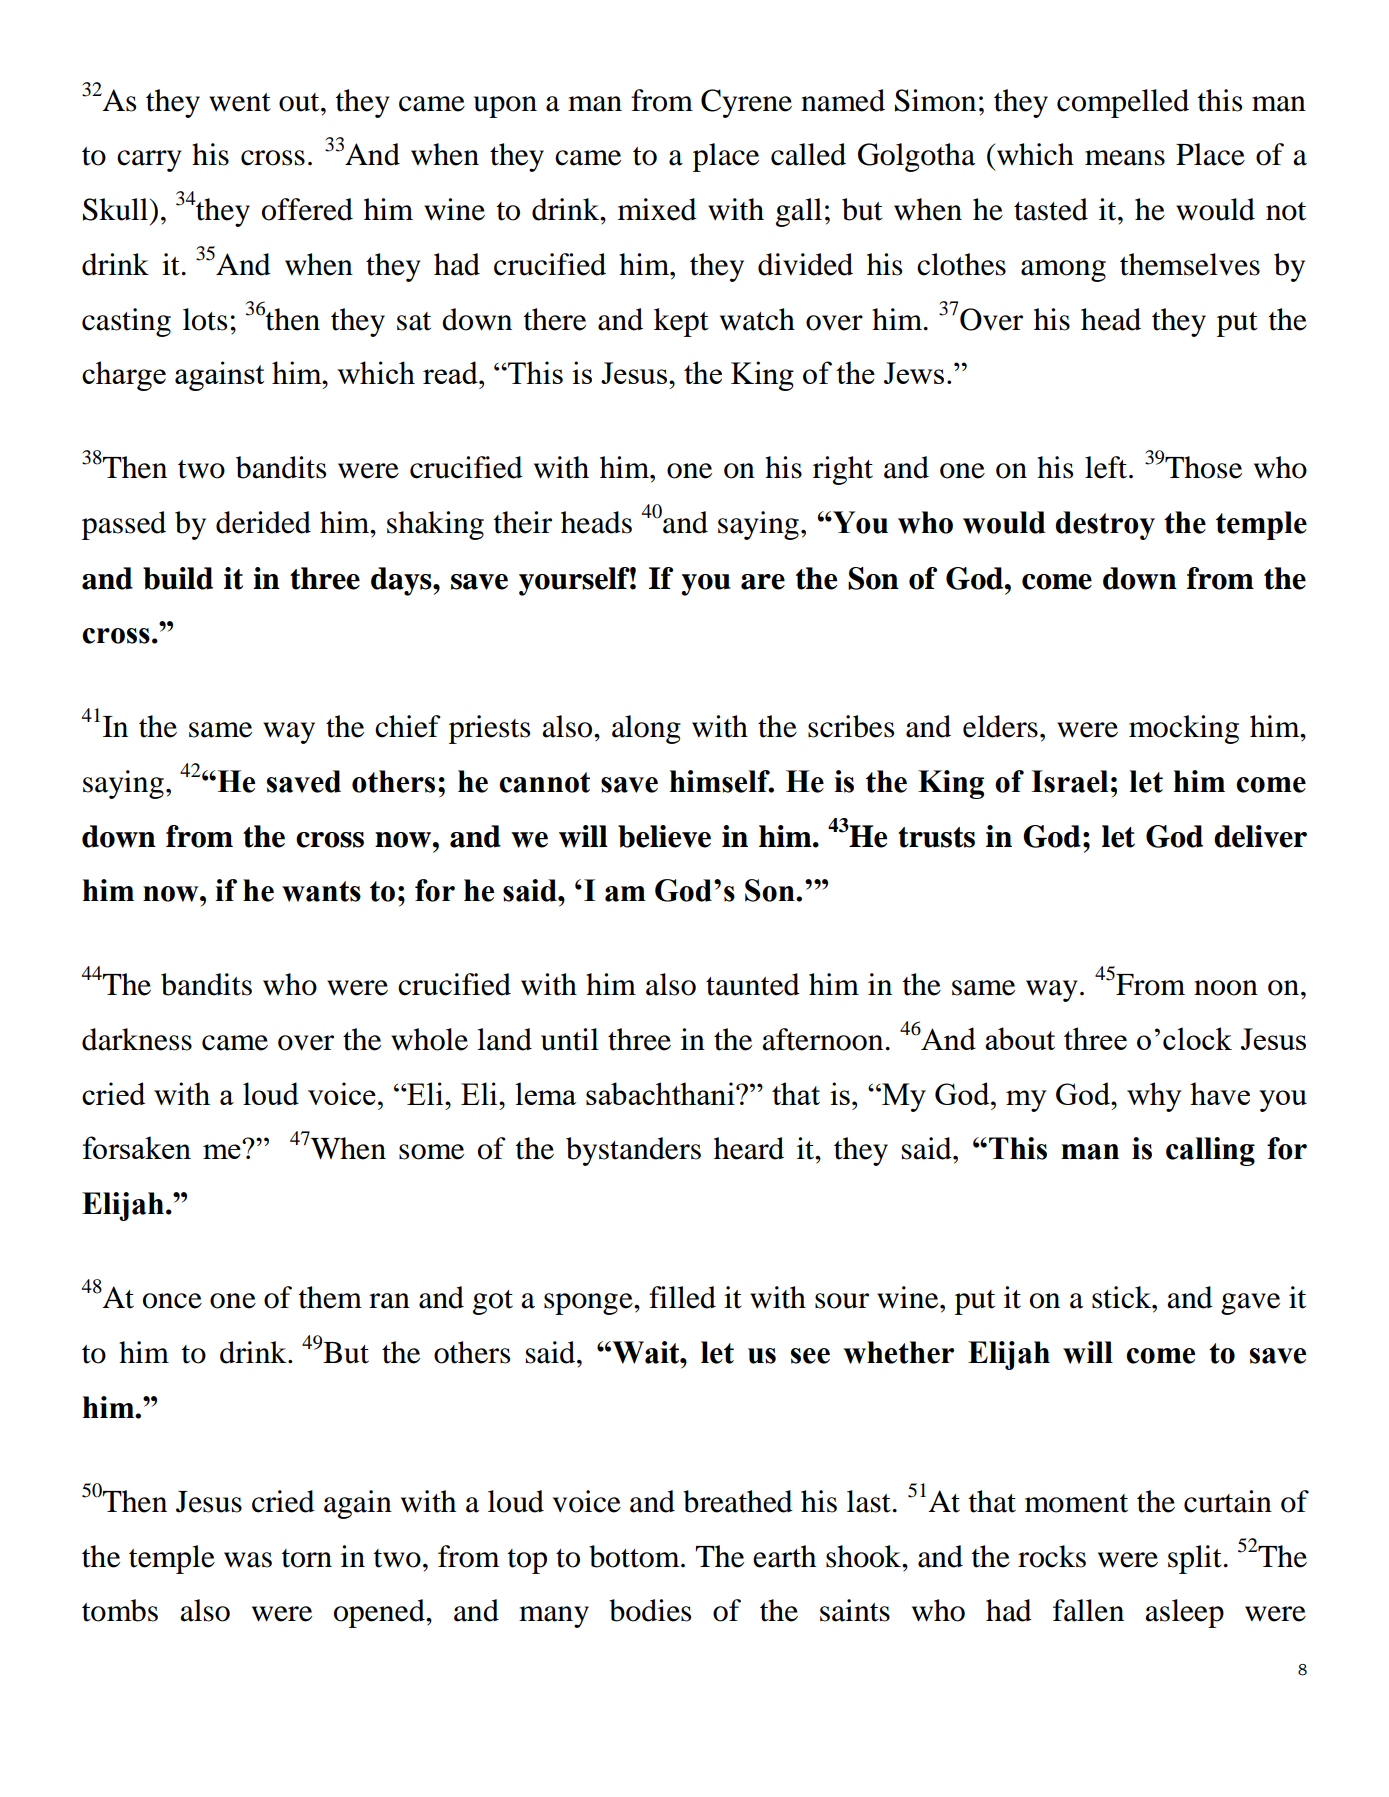 Image resolution: width=1389 pixels, height=1797 pixels. Describe the element at coordinates (263, 522) in the screenshot. I see `derided` at that location.
